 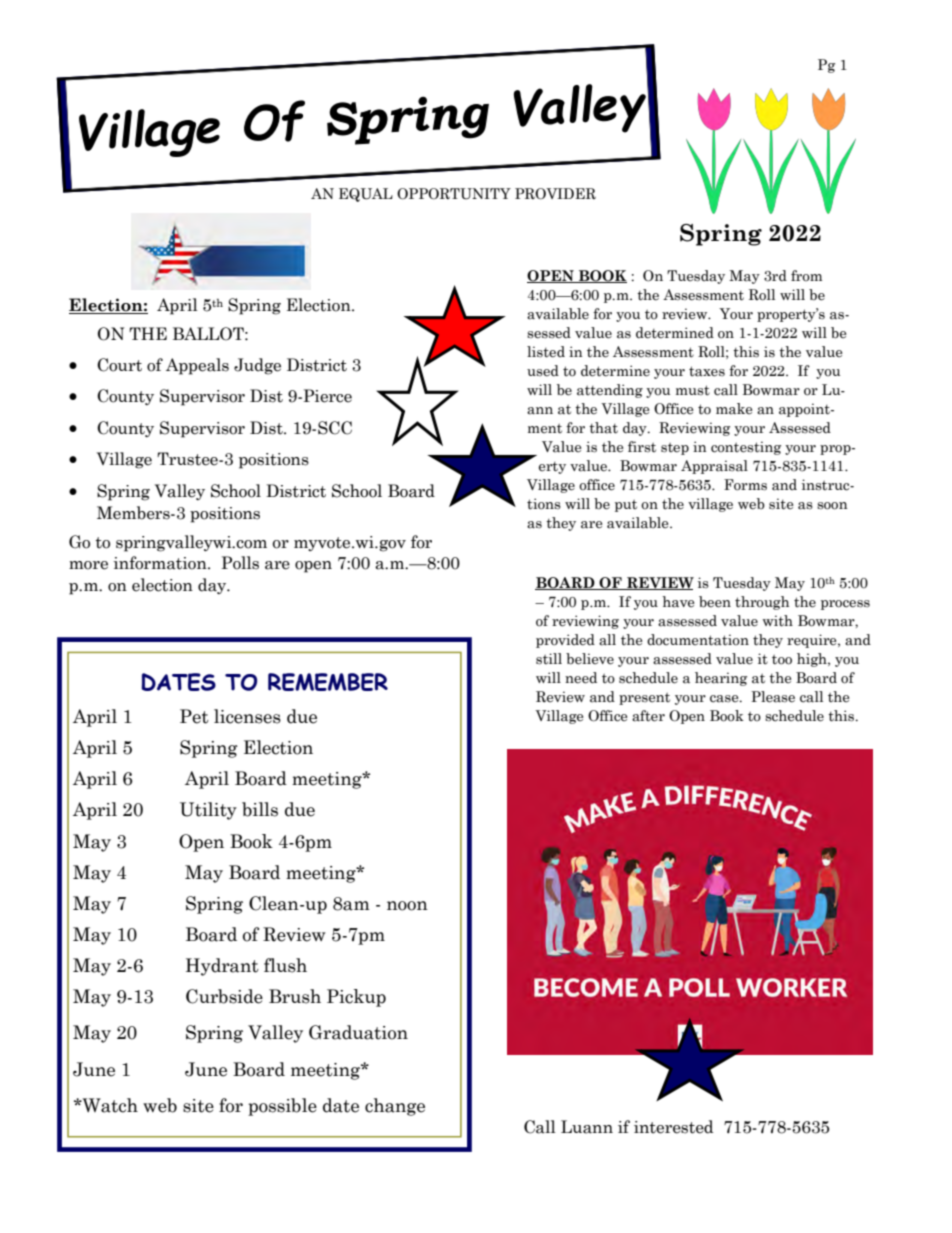 I want to click on interested, so click(x=673, y=1127).
